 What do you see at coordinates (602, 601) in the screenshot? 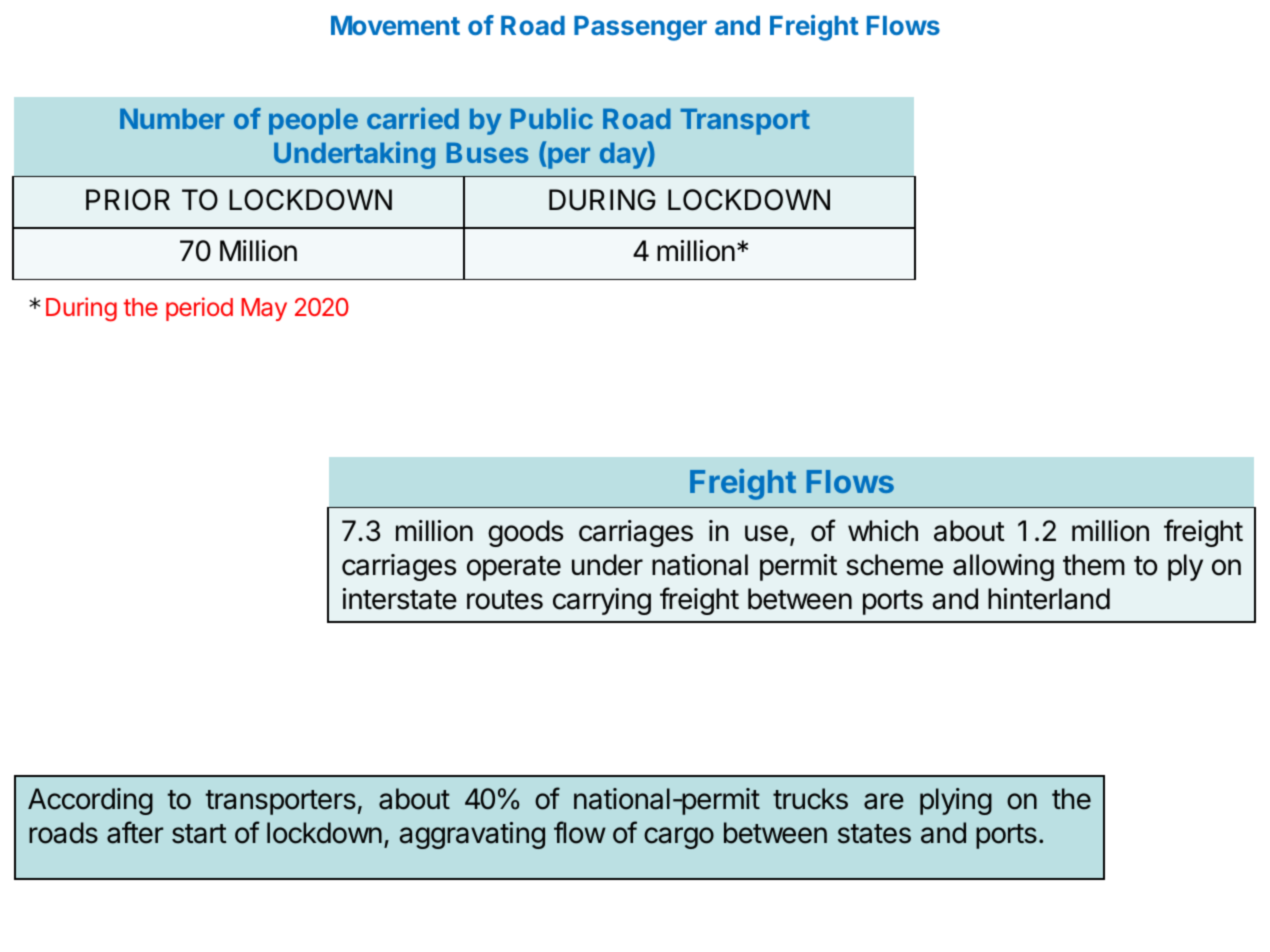
I see `carrying` at bounding box center [602, 601].
